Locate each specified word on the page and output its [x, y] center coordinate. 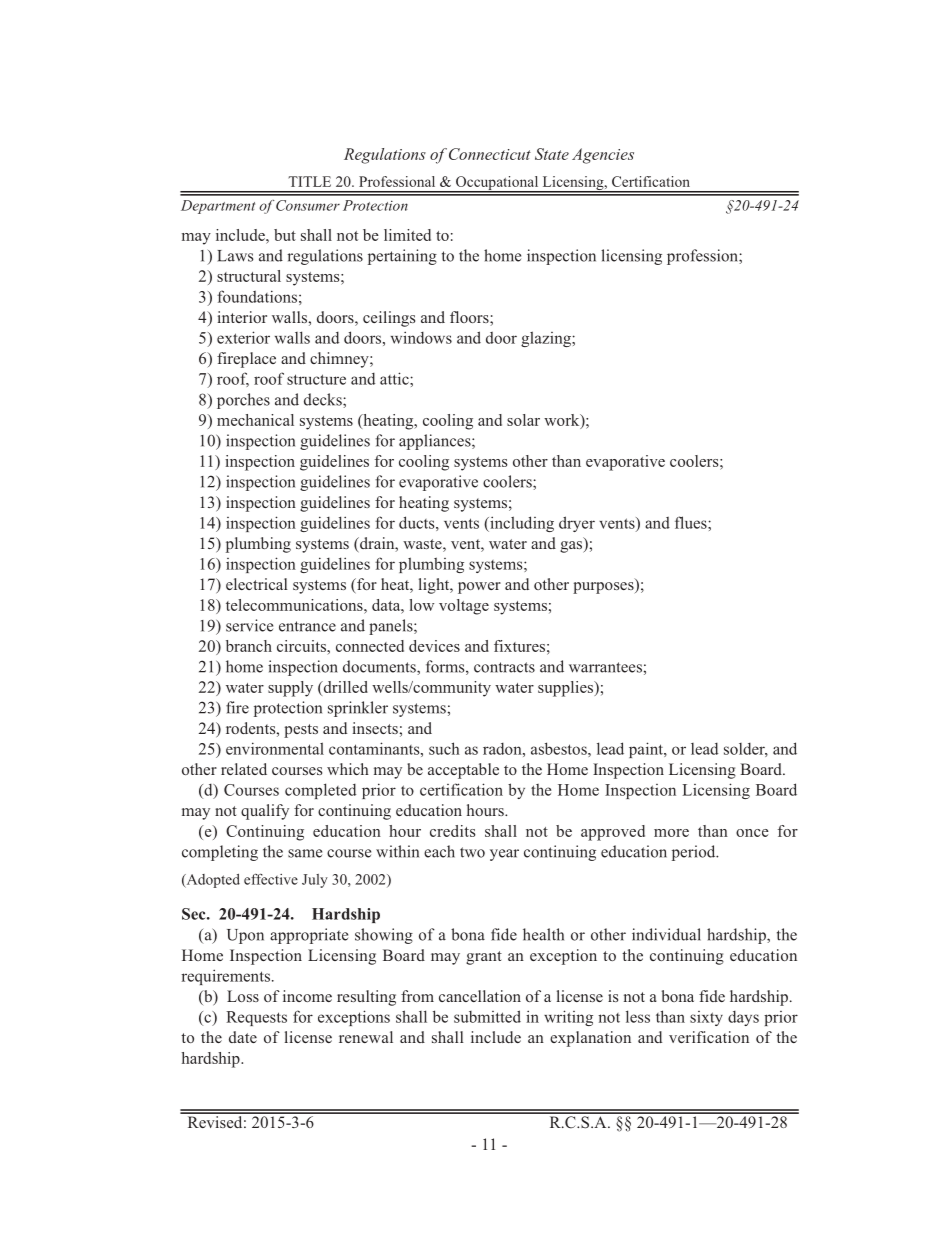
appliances [436, 442]
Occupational [497, 184]
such [444, 748]
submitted [487, 1016]
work [563, 421]
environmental [275, 748]
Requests [256, 1018]
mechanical [255, 420]
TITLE [309, 181]
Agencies [603, 156]
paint [647, 750]
